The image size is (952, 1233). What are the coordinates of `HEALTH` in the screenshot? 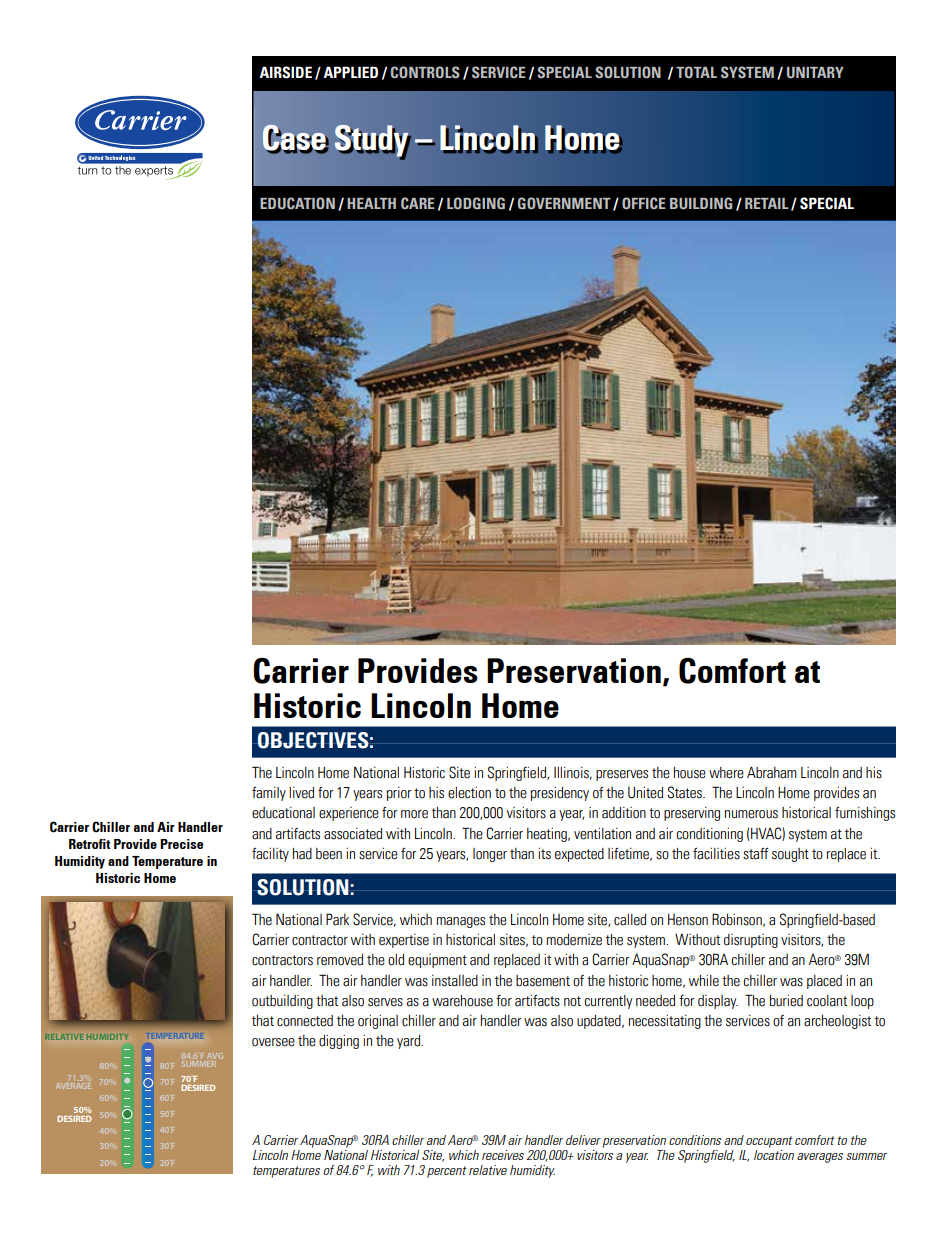 It's located at (371, 203).
